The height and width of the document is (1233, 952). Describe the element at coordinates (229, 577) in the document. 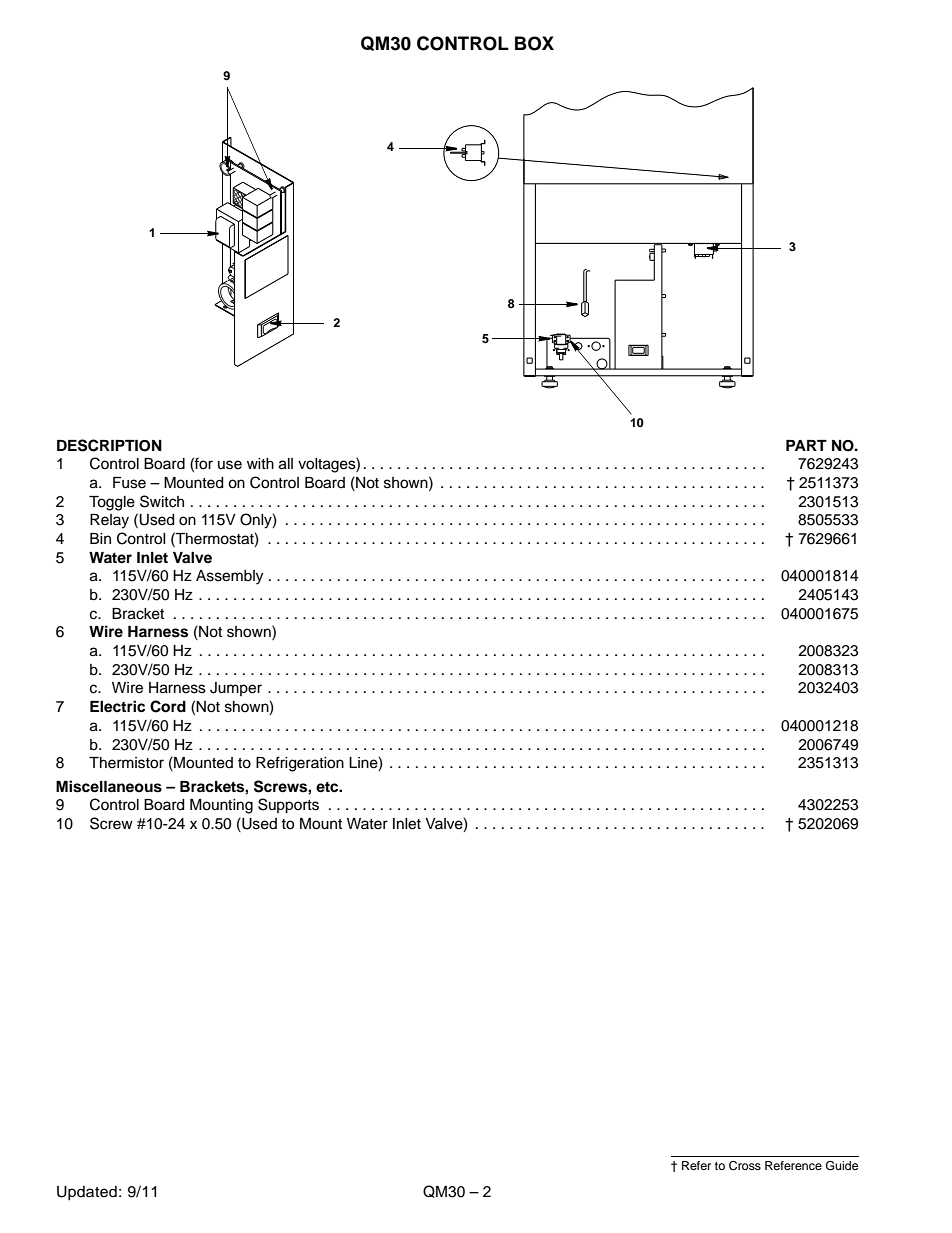

I see `Assembly` at that location.
